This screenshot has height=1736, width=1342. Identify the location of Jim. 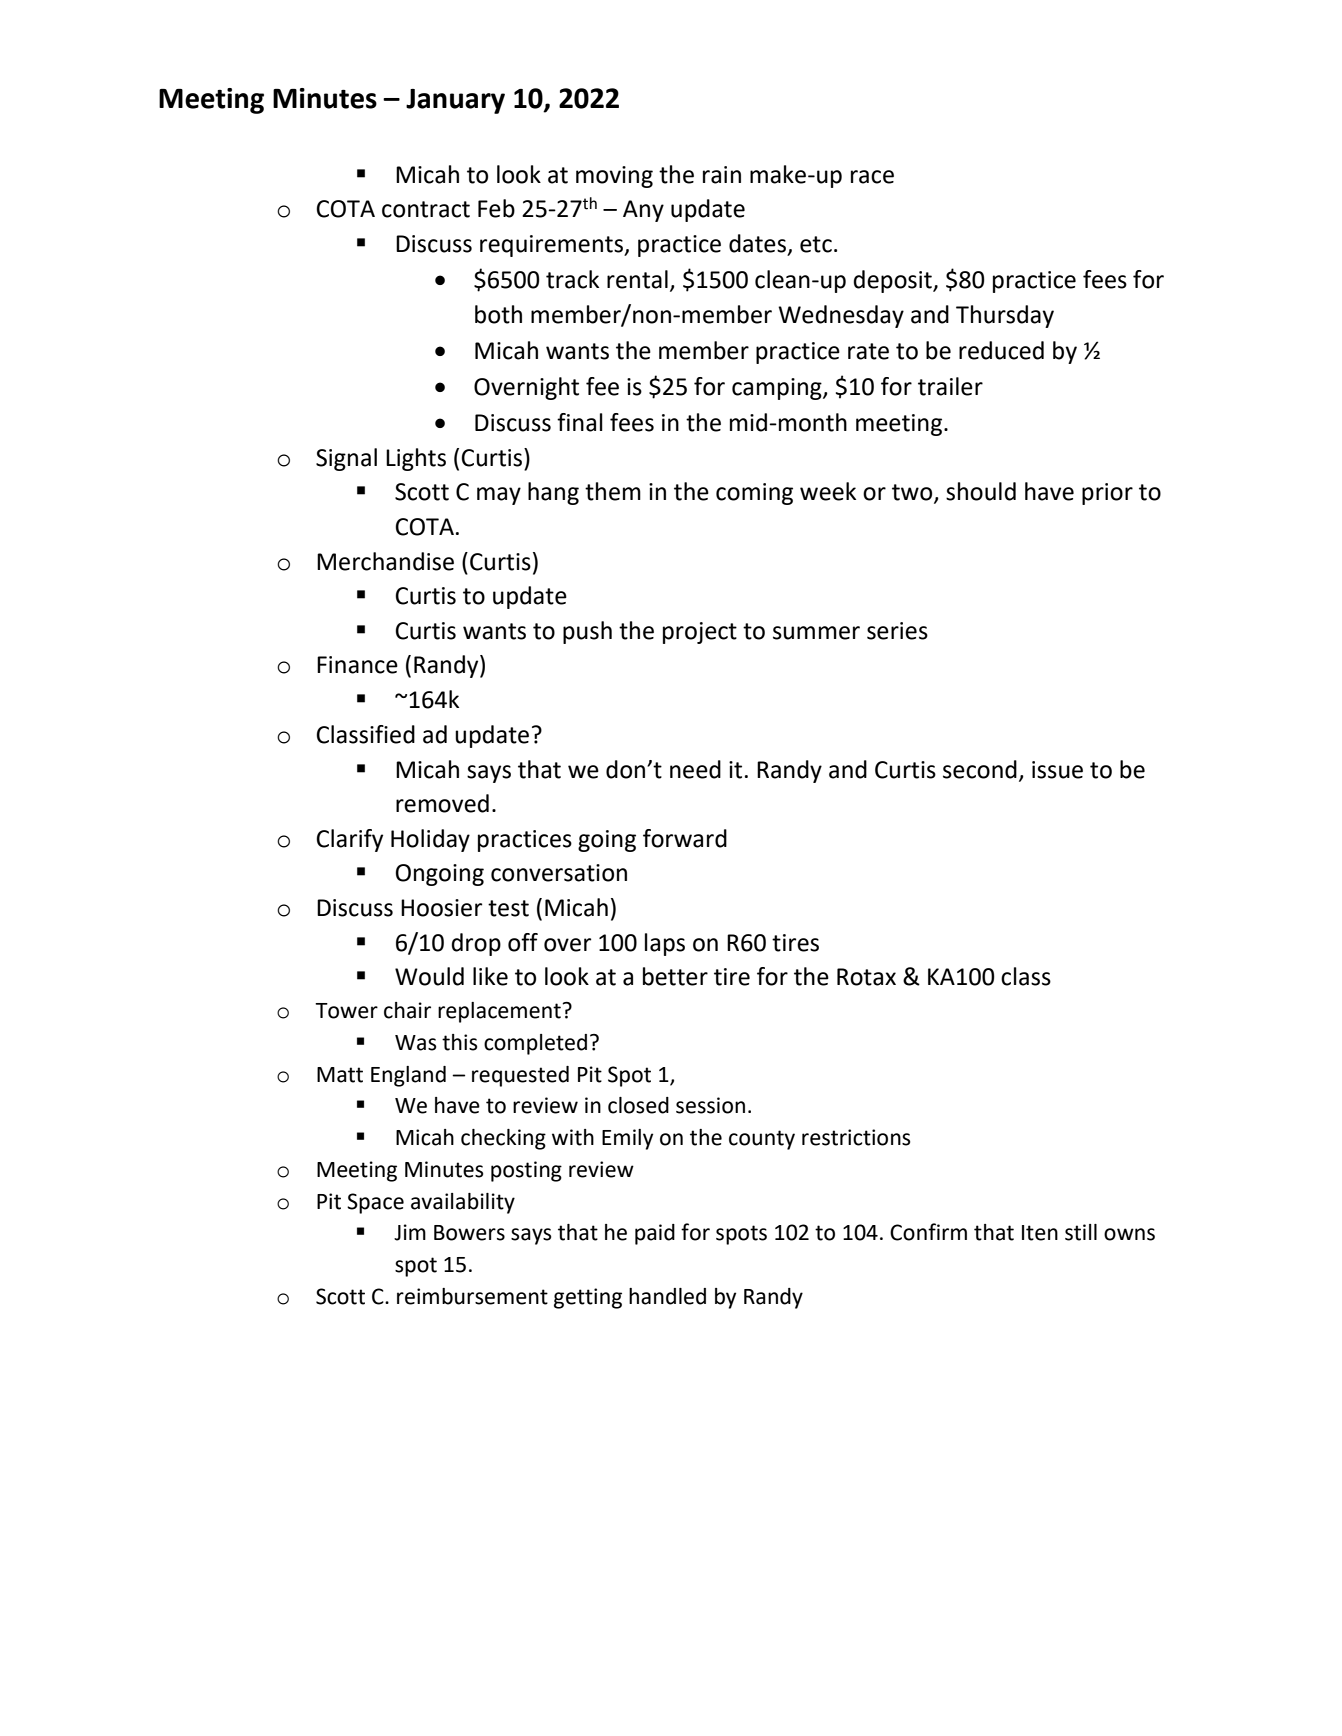
(410, 1232).
